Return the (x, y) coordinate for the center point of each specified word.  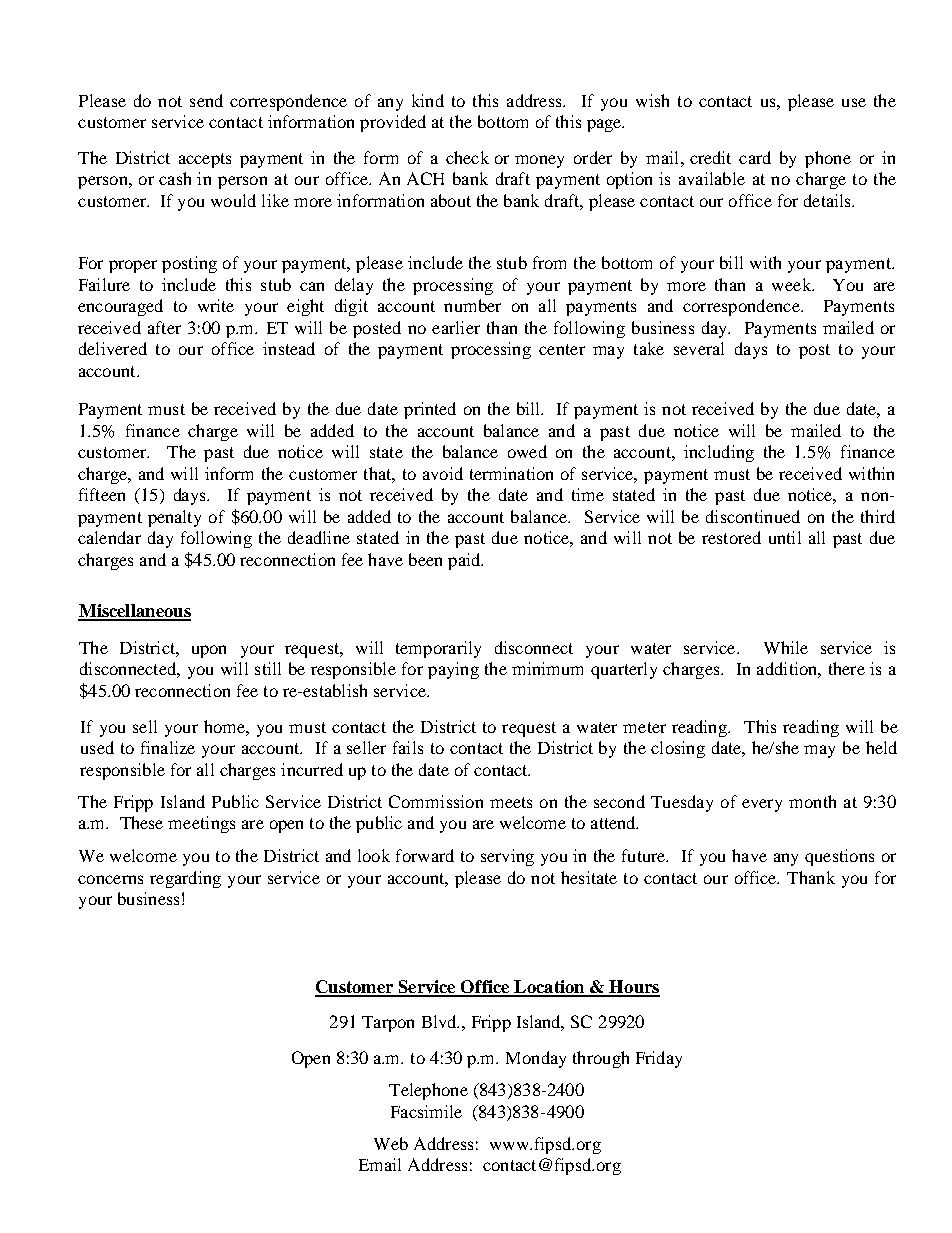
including (719, 453)
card (755, 157)
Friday (659, 1059)
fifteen (102, 494)
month (812, 801)
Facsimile (426, 1111)
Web (391, 1143)
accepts (205, 160)
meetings (201, 824)
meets (511, 802)
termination (511, 473)
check (467, 157)
